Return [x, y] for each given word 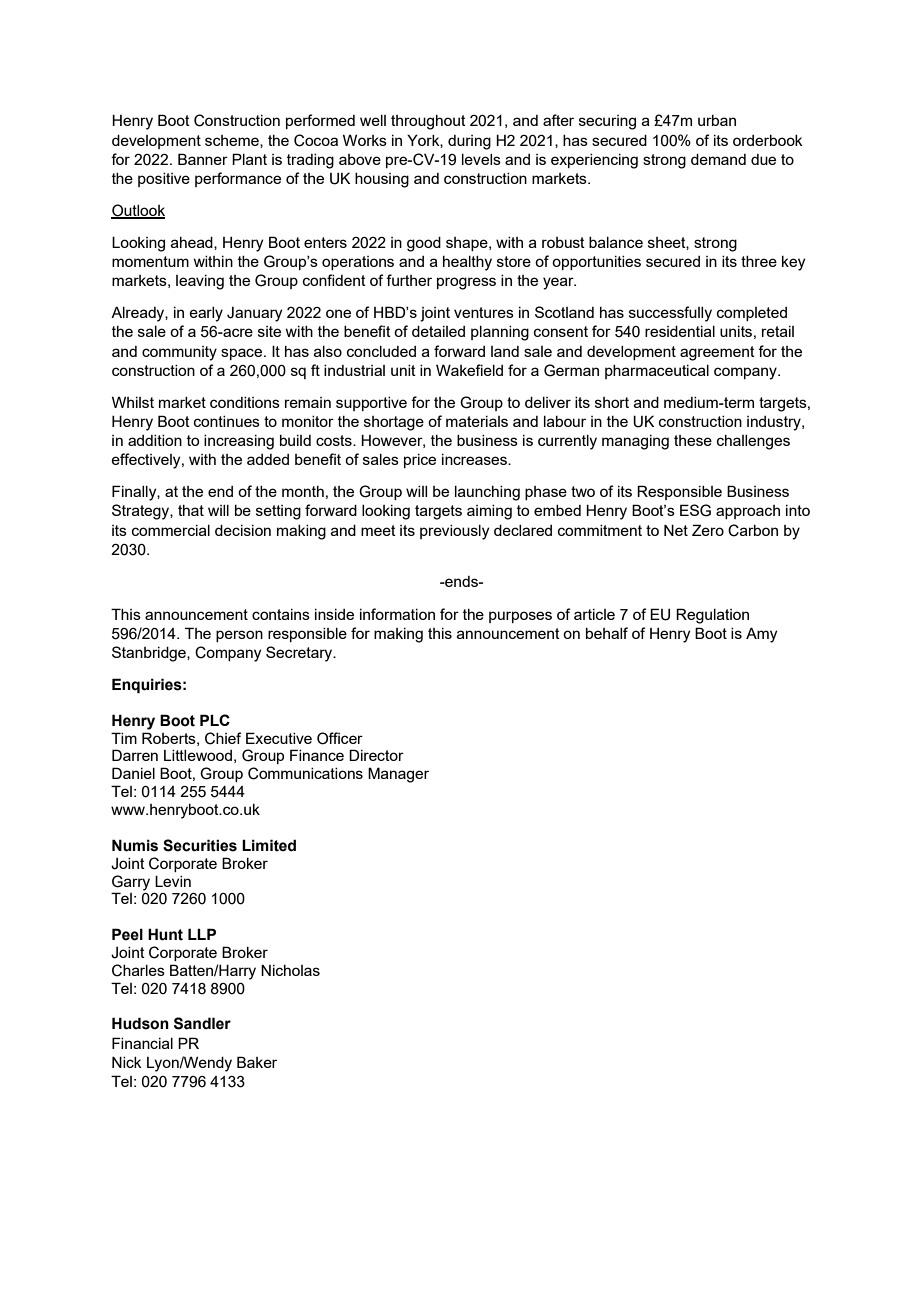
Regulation [712, 616]
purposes [520, 617]
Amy [761, 635]
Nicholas [290, 970]
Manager [398, 775]
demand [718, 159]
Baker [257, 1062]
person [239, 636]
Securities [200, 845]
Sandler [202, 1023]
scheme [233, 141]
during [469, 142]
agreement [717, 353]
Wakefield [469, 370]
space [243, 354]
